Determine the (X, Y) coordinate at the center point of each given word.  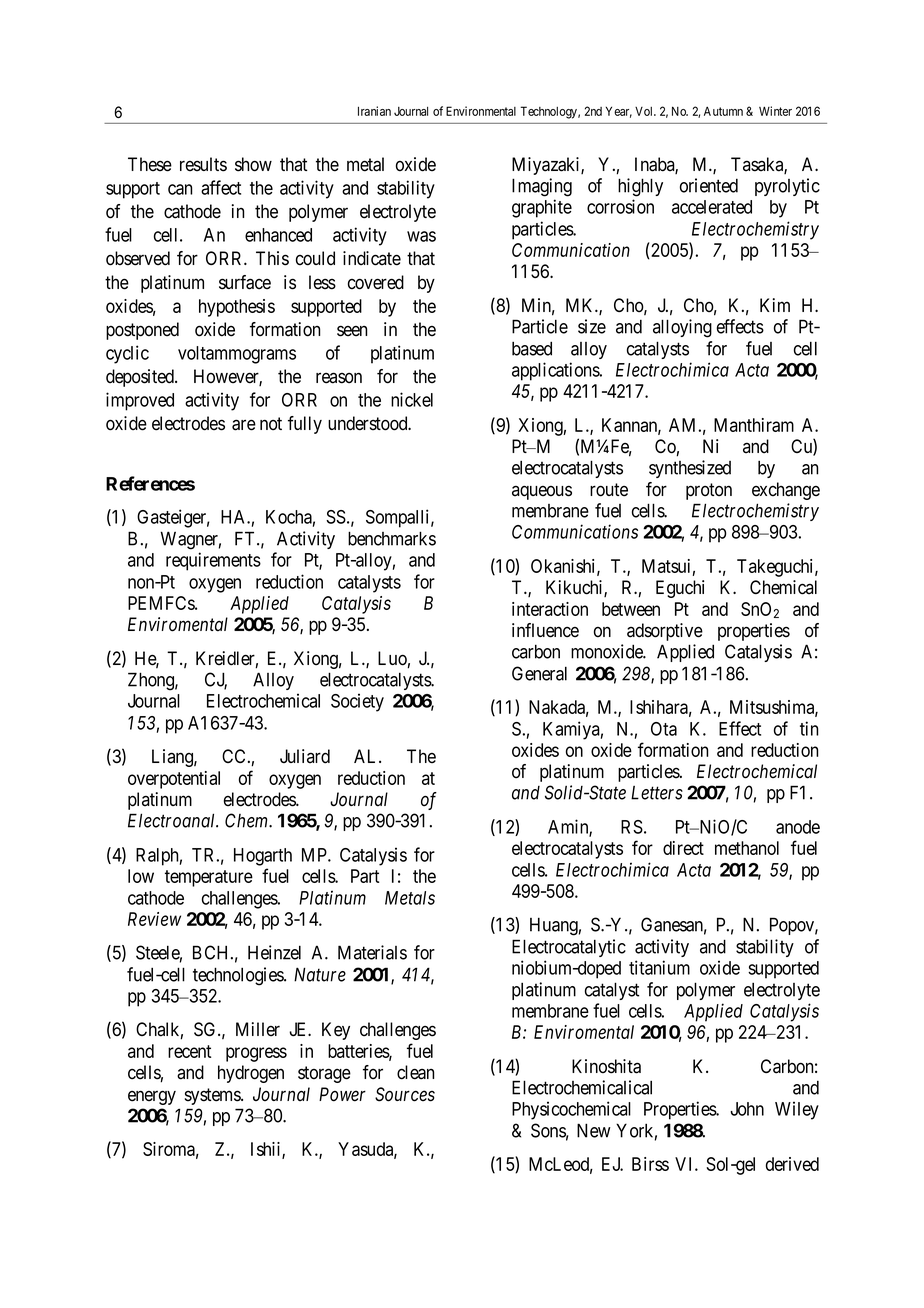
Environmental (481, 111)
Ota (664, 729)
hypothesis (237, 308)
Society (357, 702)
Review (154, 919)
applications (556, 371)
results (203, 164)
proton (709, 491)
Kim (775, 305)
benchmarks (392, 538)
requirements (213, 561)
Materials (372, 952)
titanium (659, 967)
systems (213, 1096)
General (539, 673)
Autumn (723, 111)
